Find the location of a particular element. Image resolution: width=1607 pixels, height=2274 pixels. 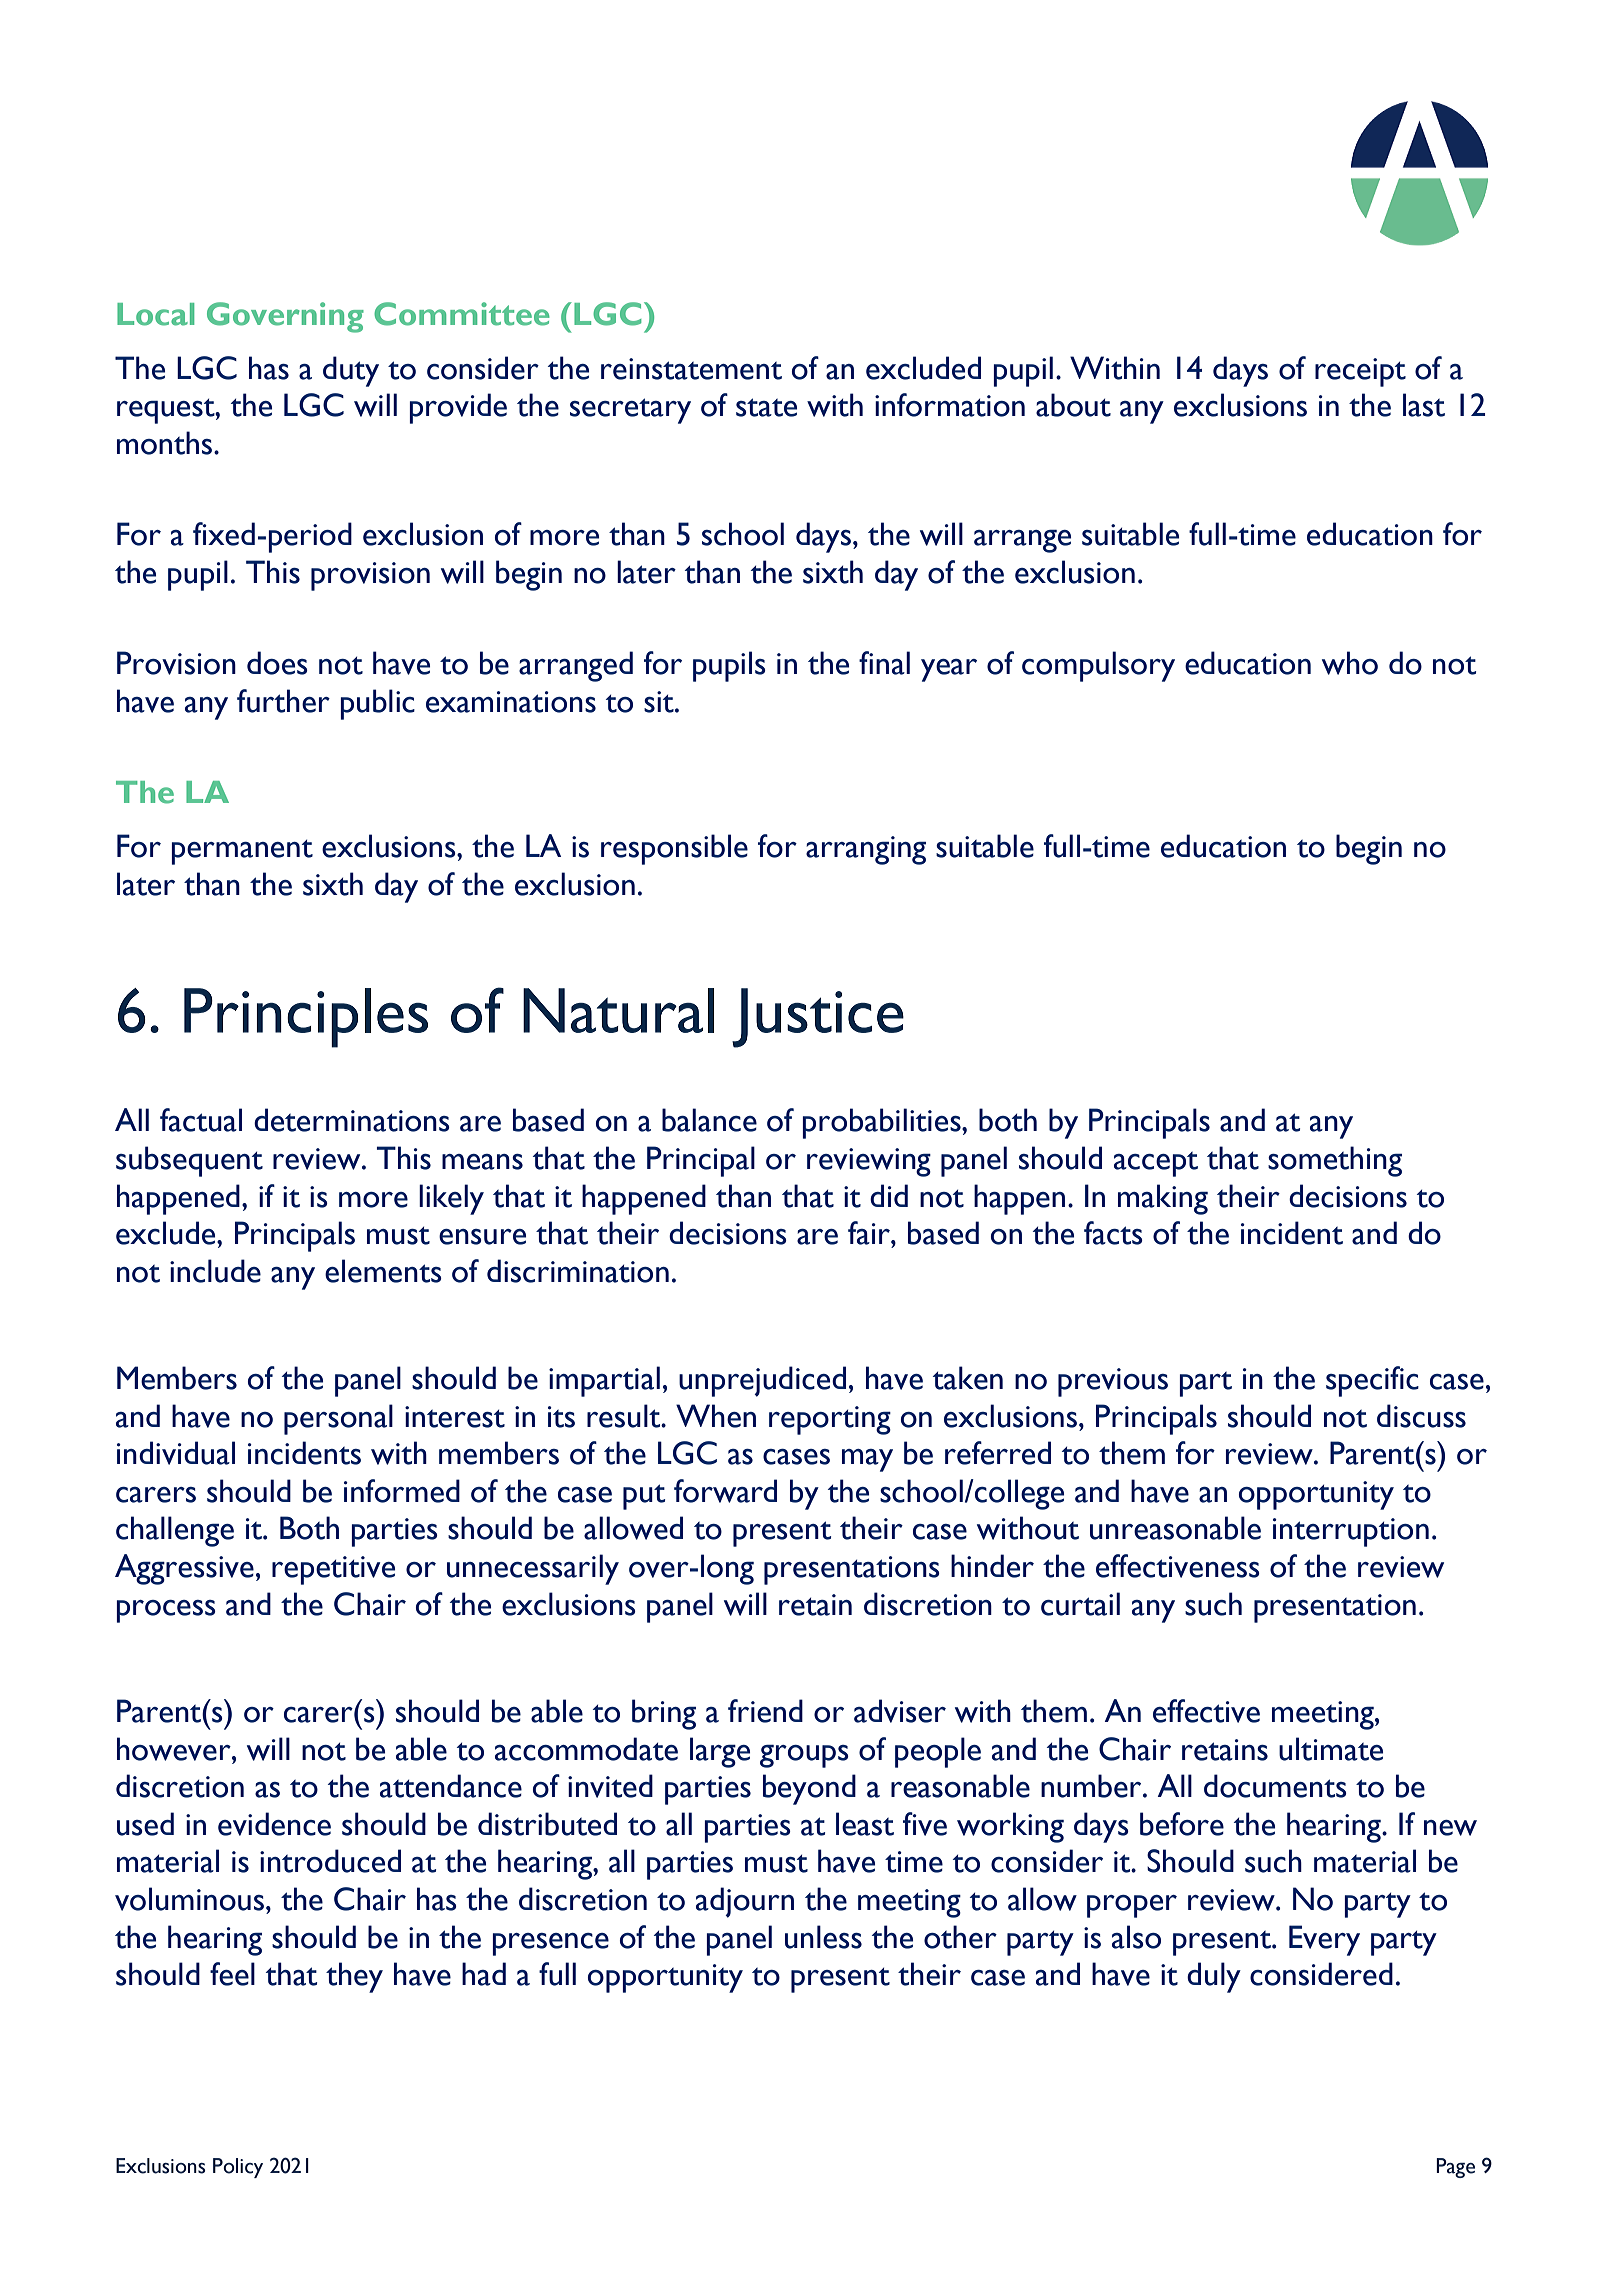

fair is located at coordinates (870, 1233).
